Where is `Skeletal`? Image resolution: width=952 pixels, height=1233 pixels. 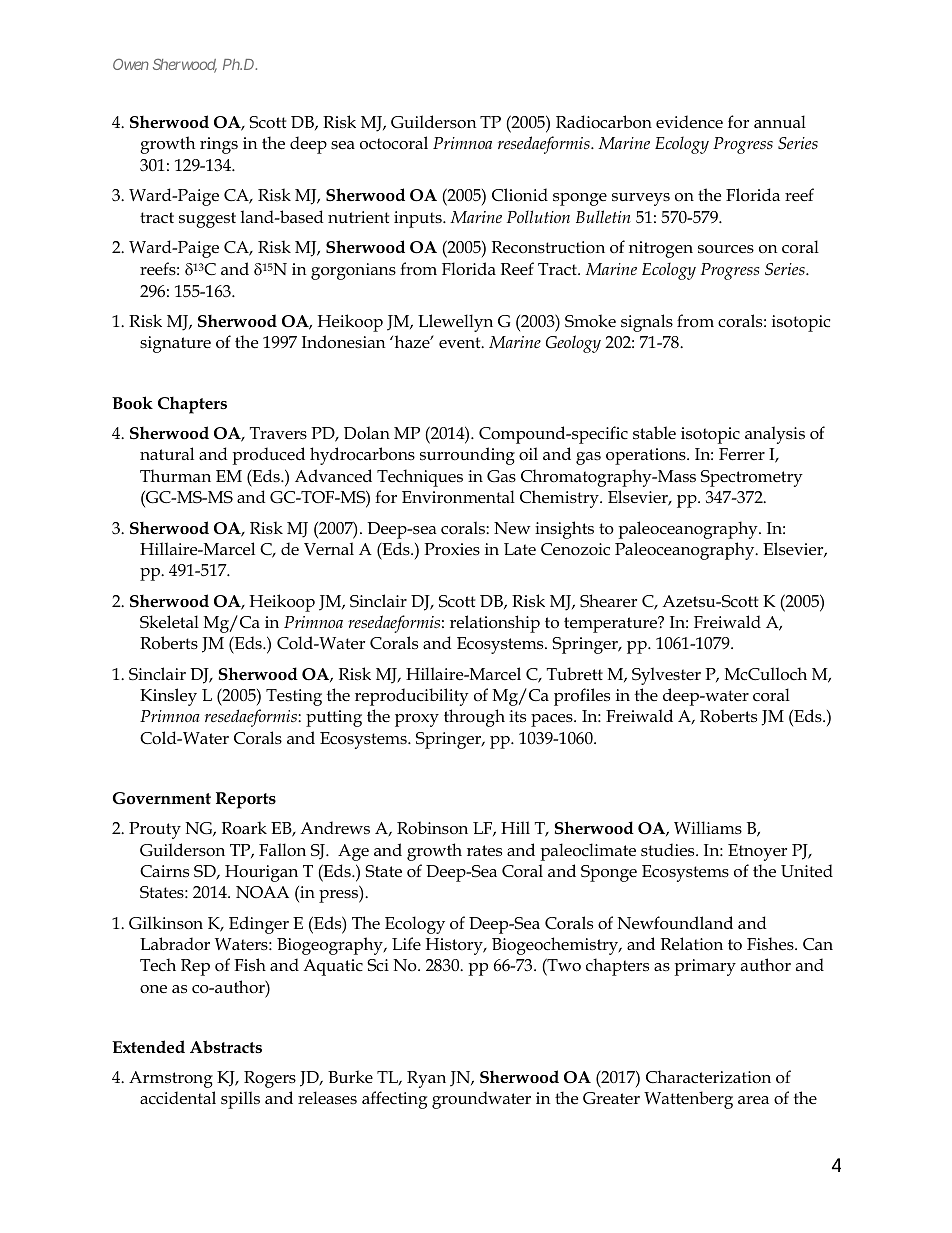
Skeletal is located at coordinates (169, 622).
